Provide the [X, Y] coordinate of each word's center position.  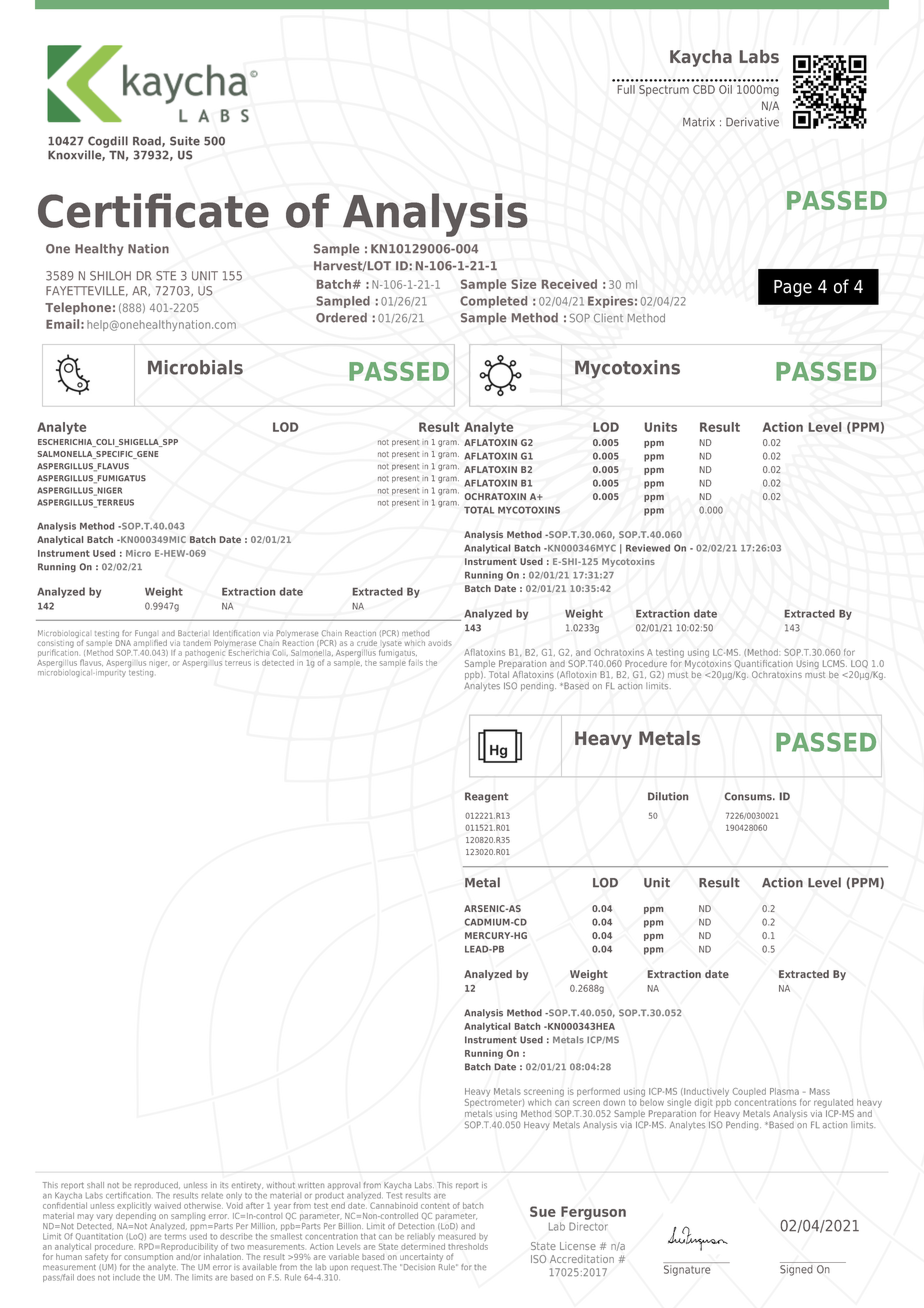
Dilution [668, 796]
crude [367, 643]
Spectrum [664, 90]
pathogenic [205, 652]
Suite [185, 141]
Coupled [749, 1092]
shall [95, 1185]
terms [175, 1237]
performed [598, 1092]
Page [793, 288]
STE [166, 276]
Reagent [486, 797]
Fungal [146, 635]
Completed [493, 302]
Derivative [752, 122]
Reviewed [648, 548]
